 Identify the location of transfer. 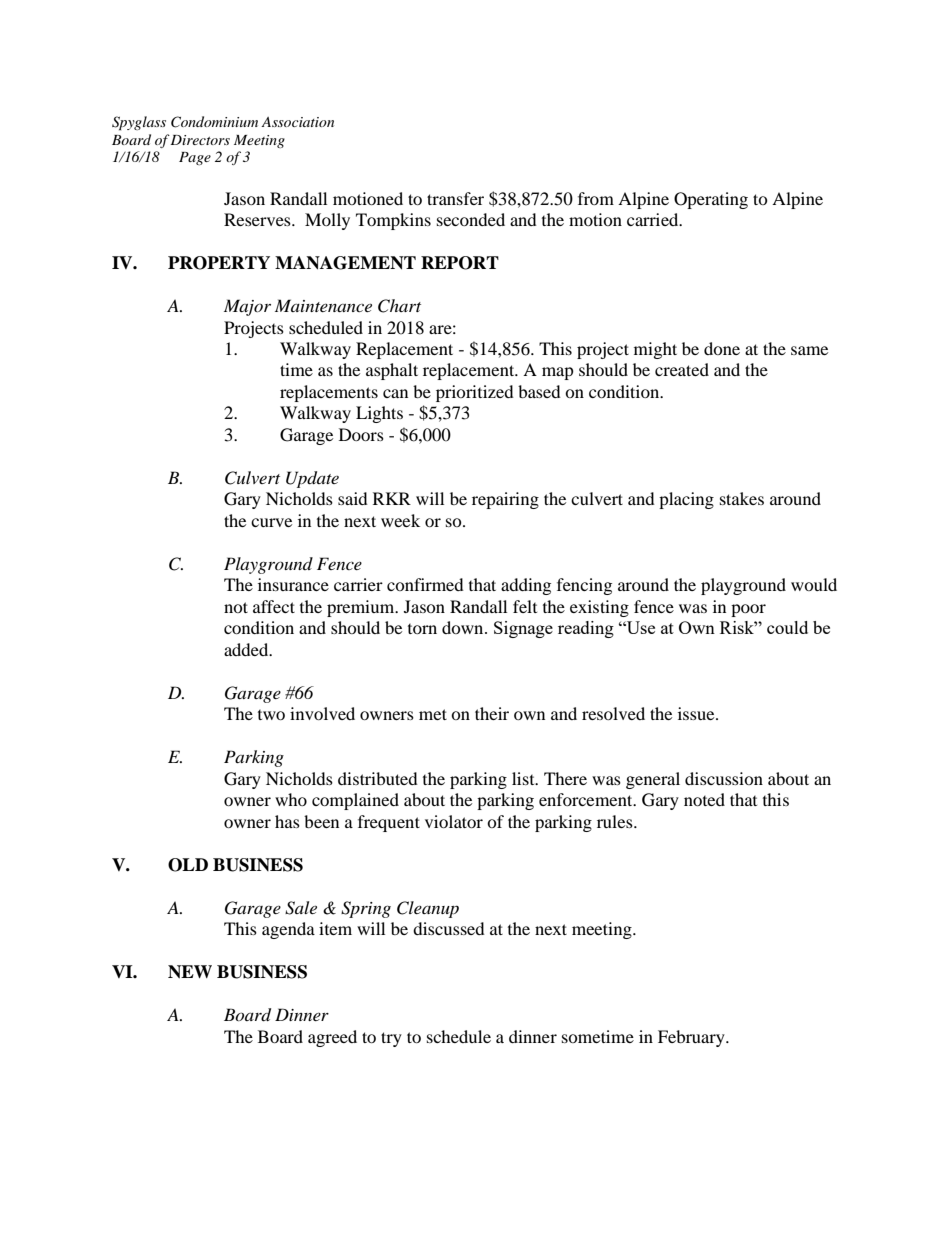
(455, 198).
